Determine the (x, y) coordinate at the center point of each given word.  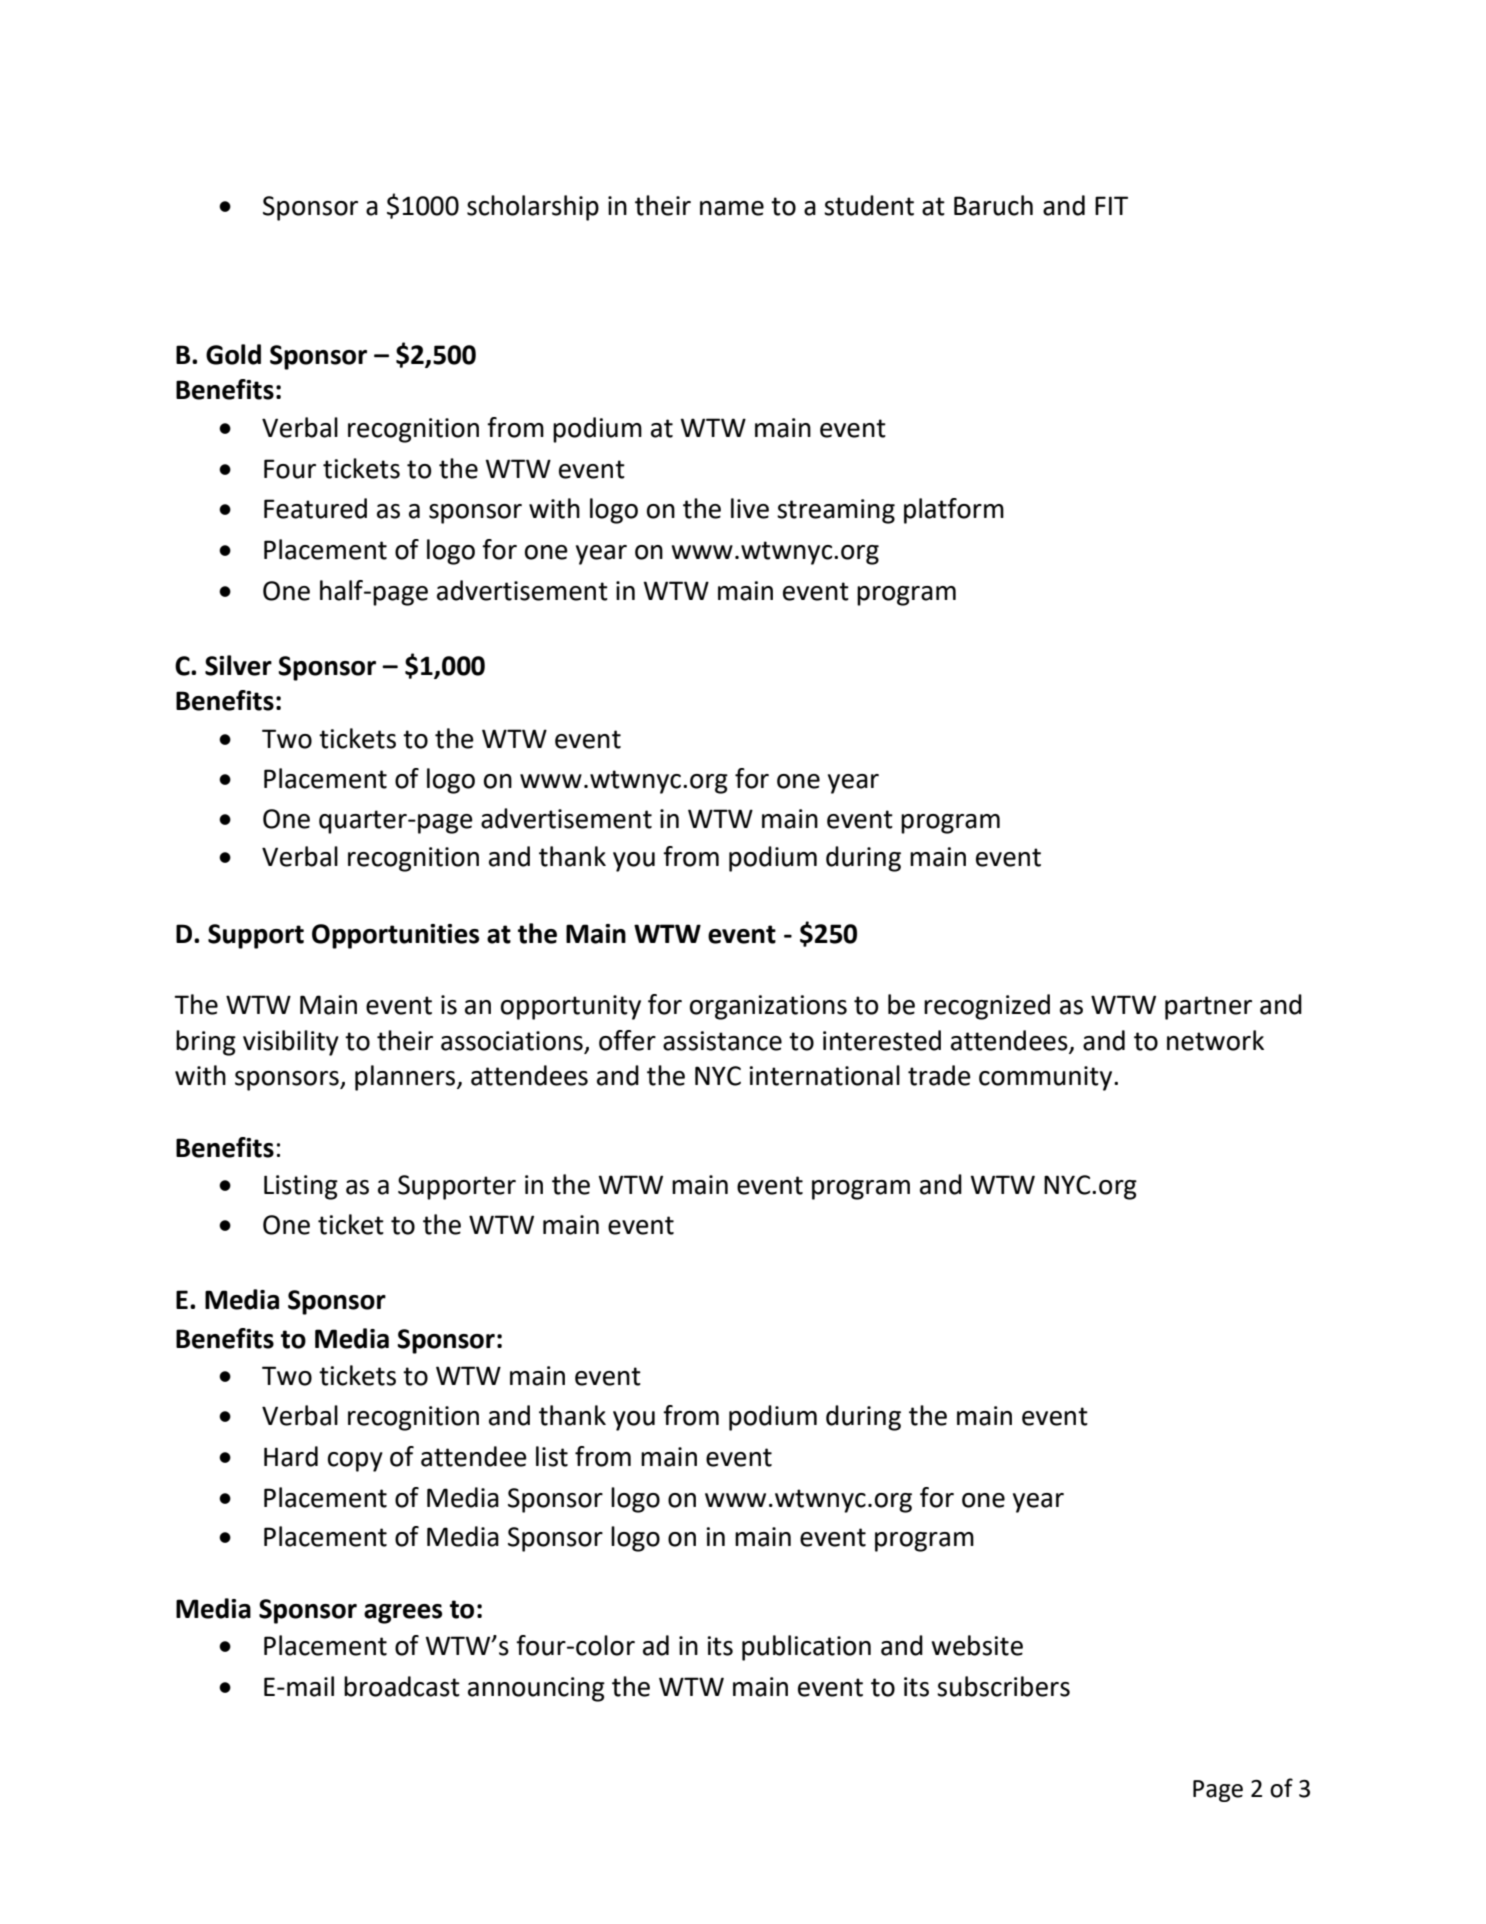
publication (806, 1648)
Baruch (993, 205)
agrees (403, 1614)
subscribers (1003, 1686)
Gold (233, 354)
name (732, 208)
